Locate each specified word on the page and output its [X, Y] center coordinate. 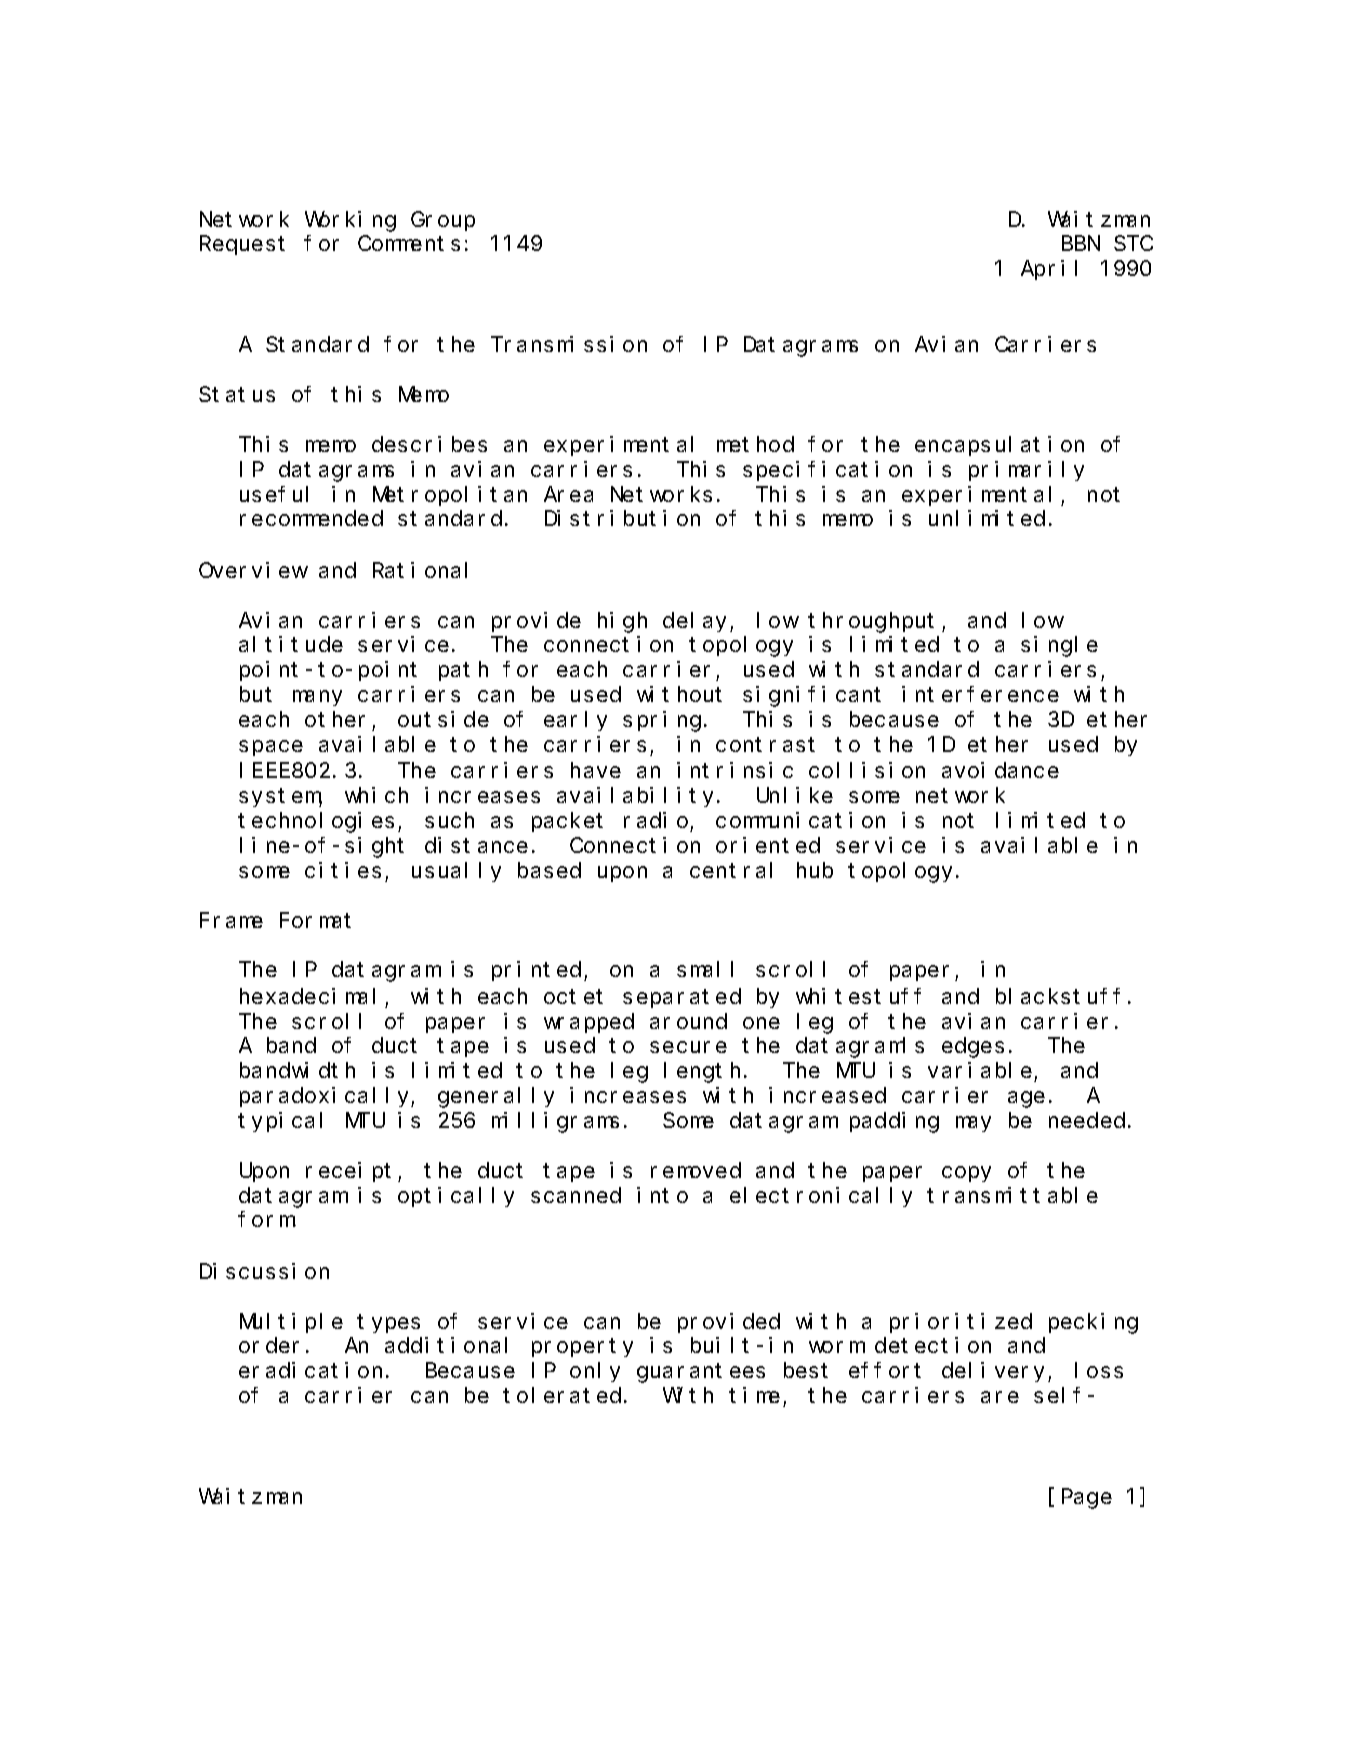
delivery [995, 1372]
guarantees [701, 1373]
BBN [1081, 244]
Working [350, 221]
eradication [310, 1370]
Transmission [569, 344]
